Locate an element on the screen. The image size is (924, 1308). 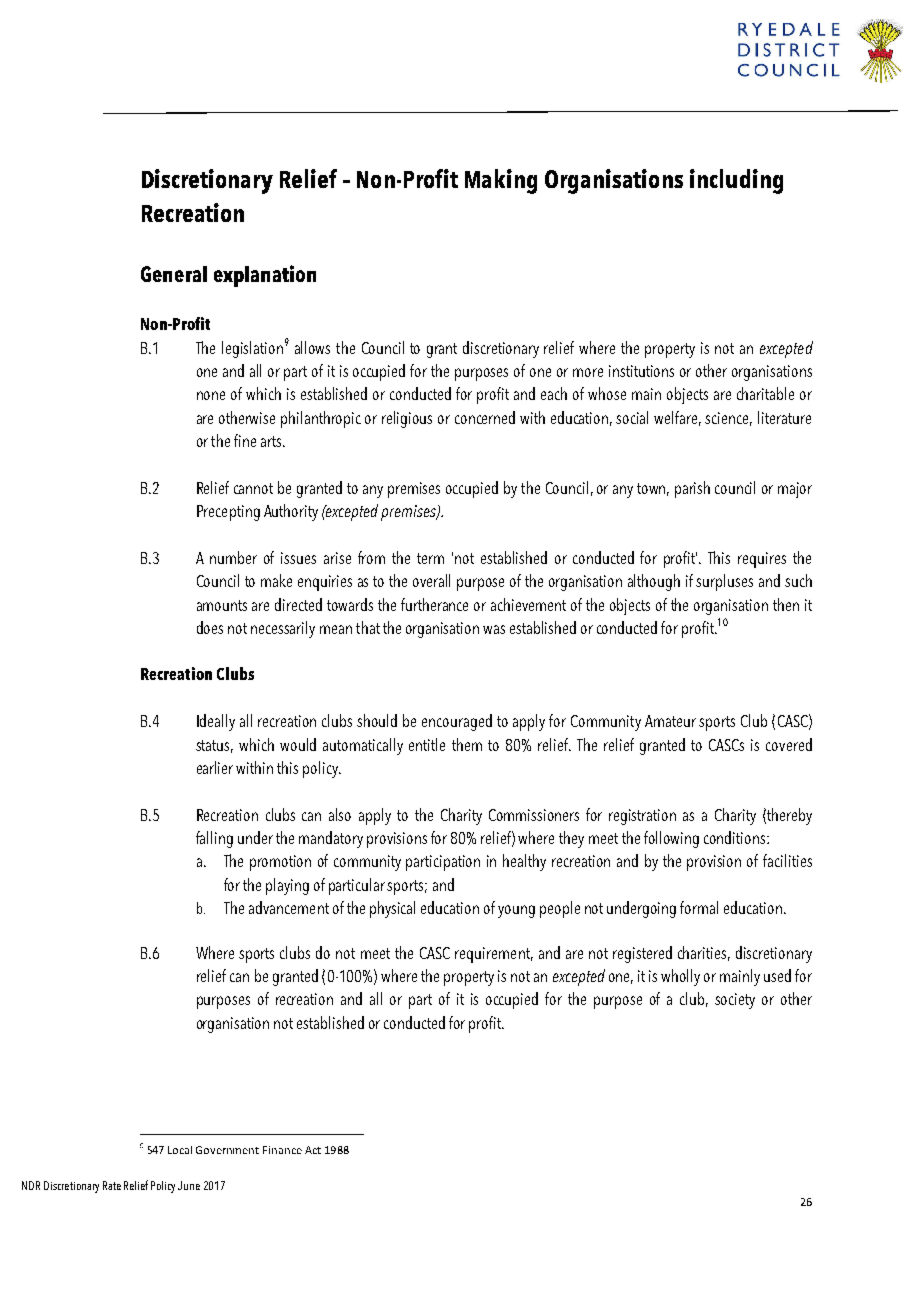
Amateur is located at coordinates (670, 721).
